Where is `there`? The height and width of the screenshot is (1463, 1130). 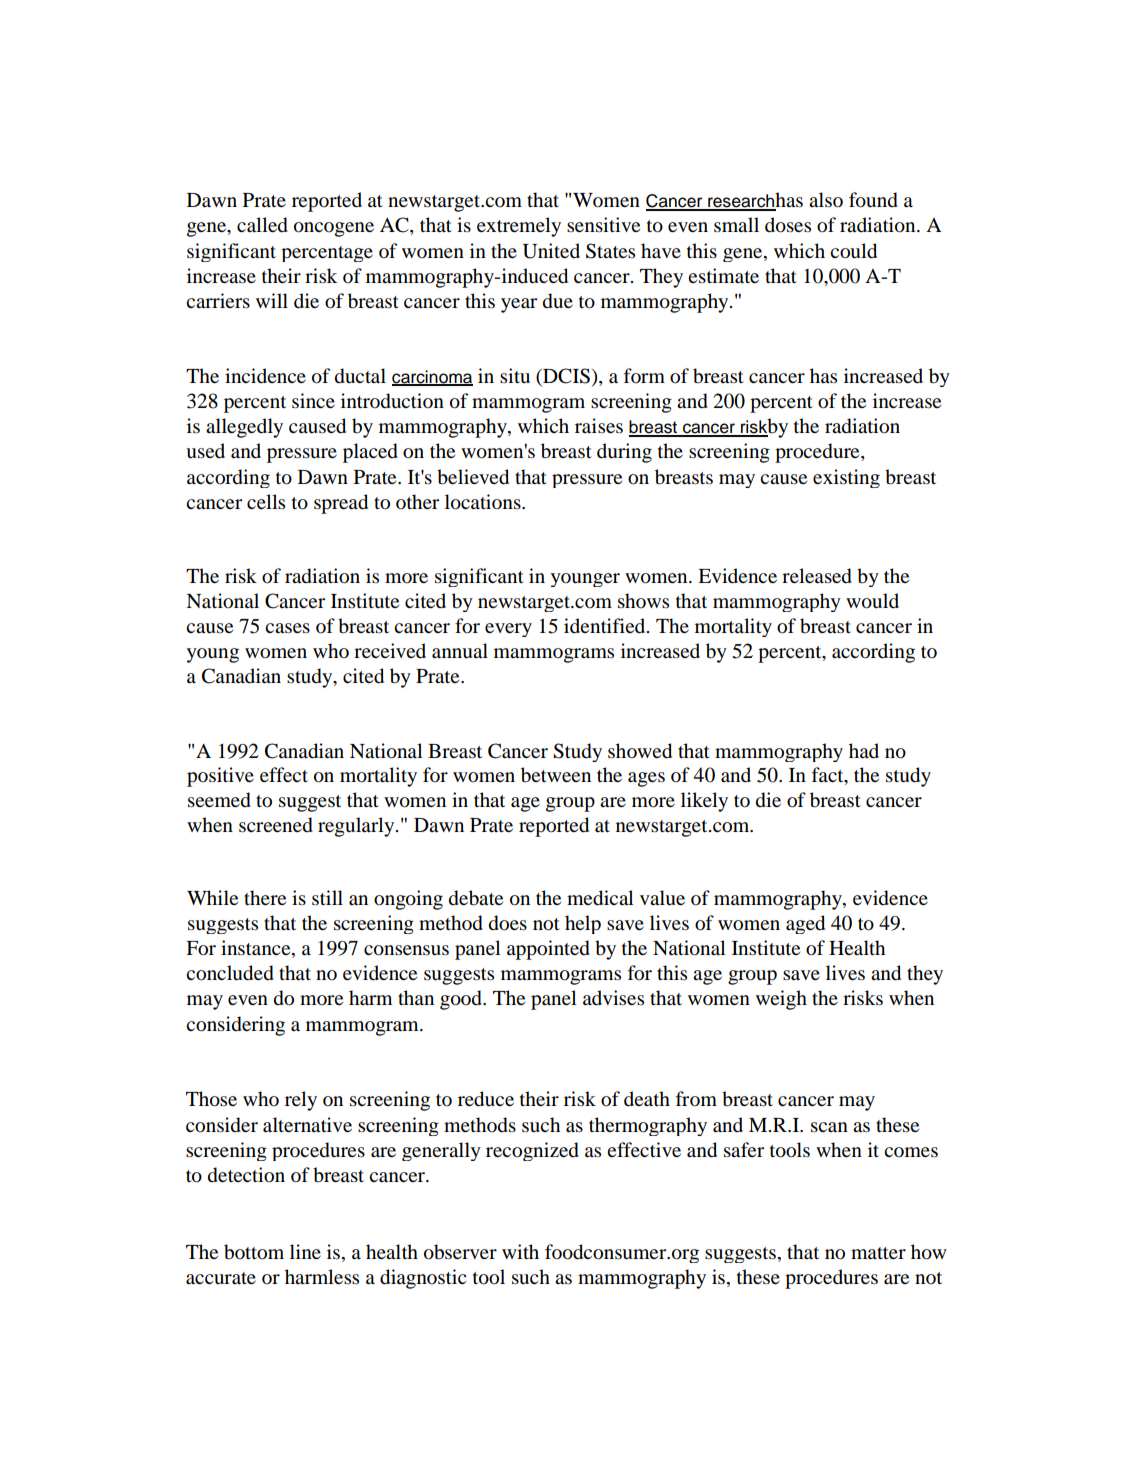
there is located at coordinates (265, 897).
